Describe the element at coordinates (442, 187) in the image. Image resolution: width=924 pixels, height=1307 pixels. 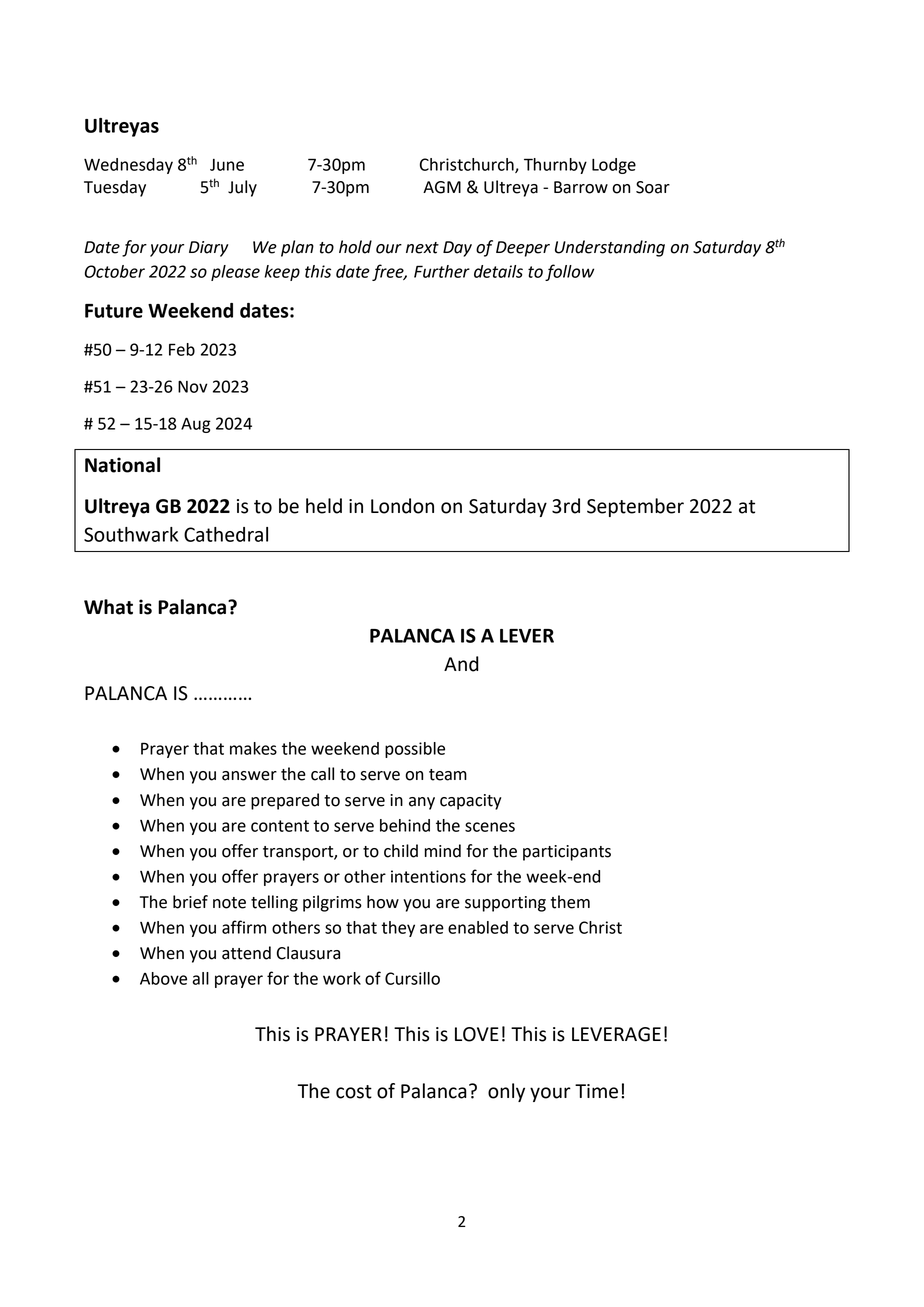
I see `AGM` at that location.
